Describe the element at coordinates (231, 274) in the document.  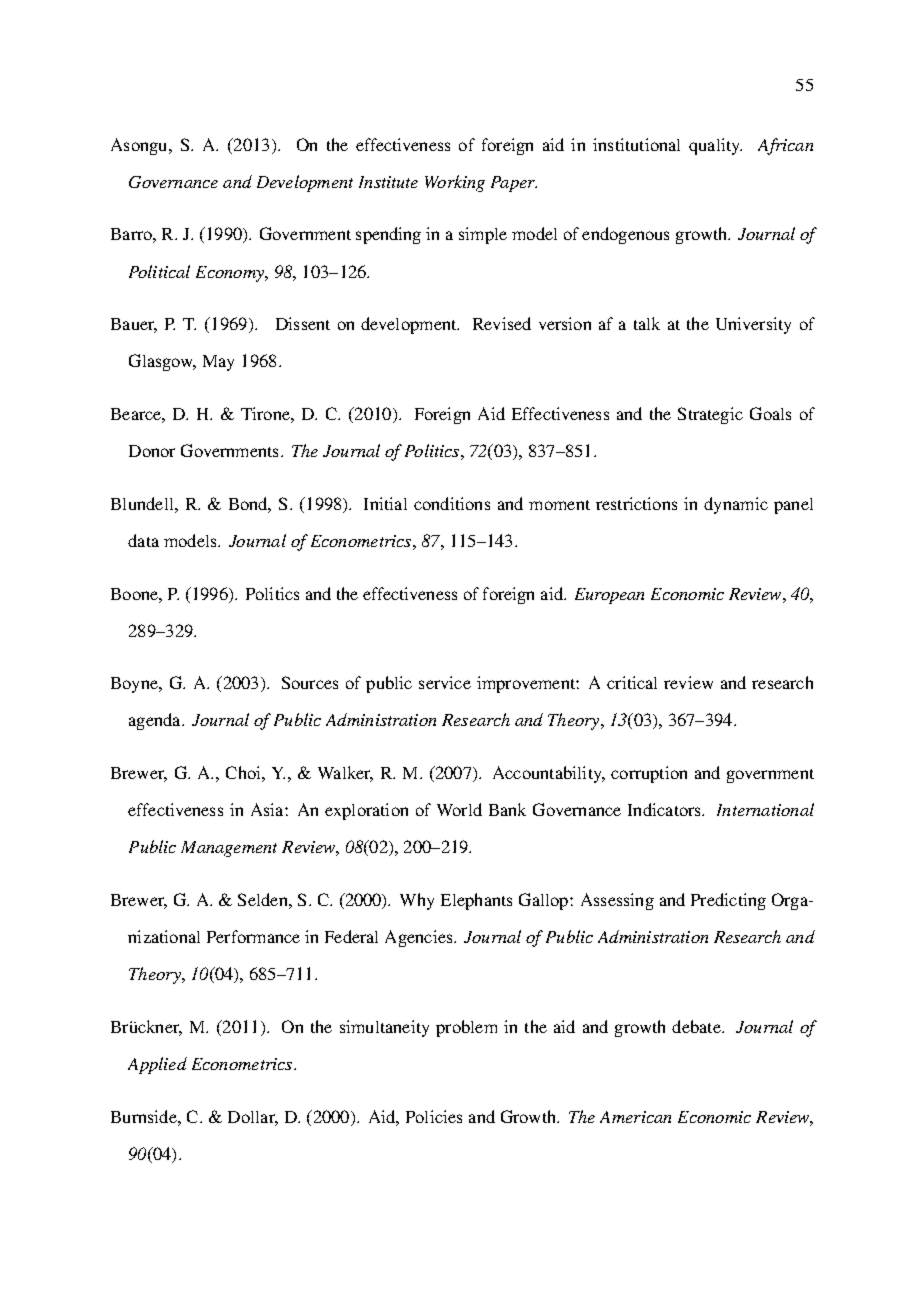
I see `Economy` at that location.
